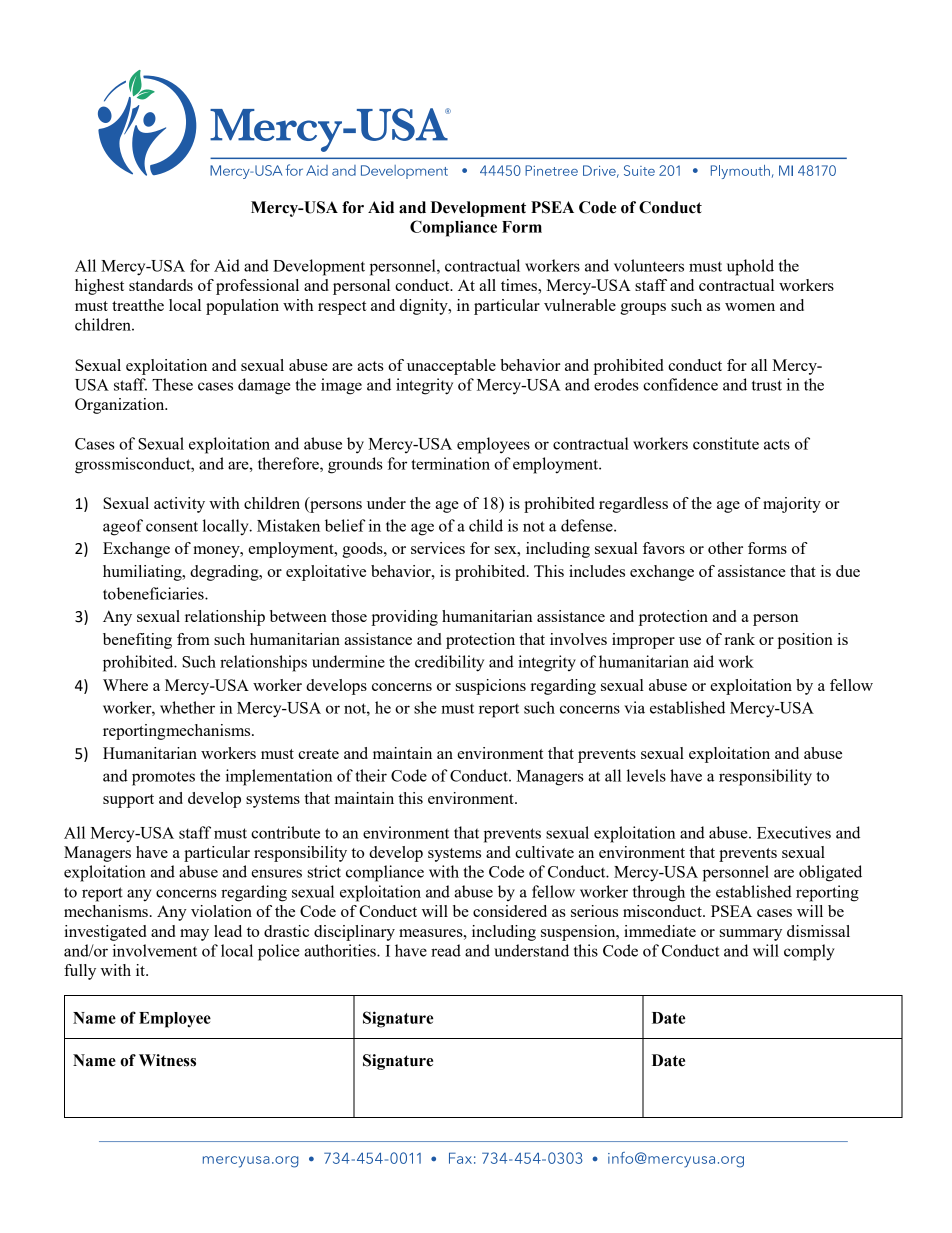  Describe the element at coordinates (167, 1060) in the screenshot. I see `Witness` at that location.
